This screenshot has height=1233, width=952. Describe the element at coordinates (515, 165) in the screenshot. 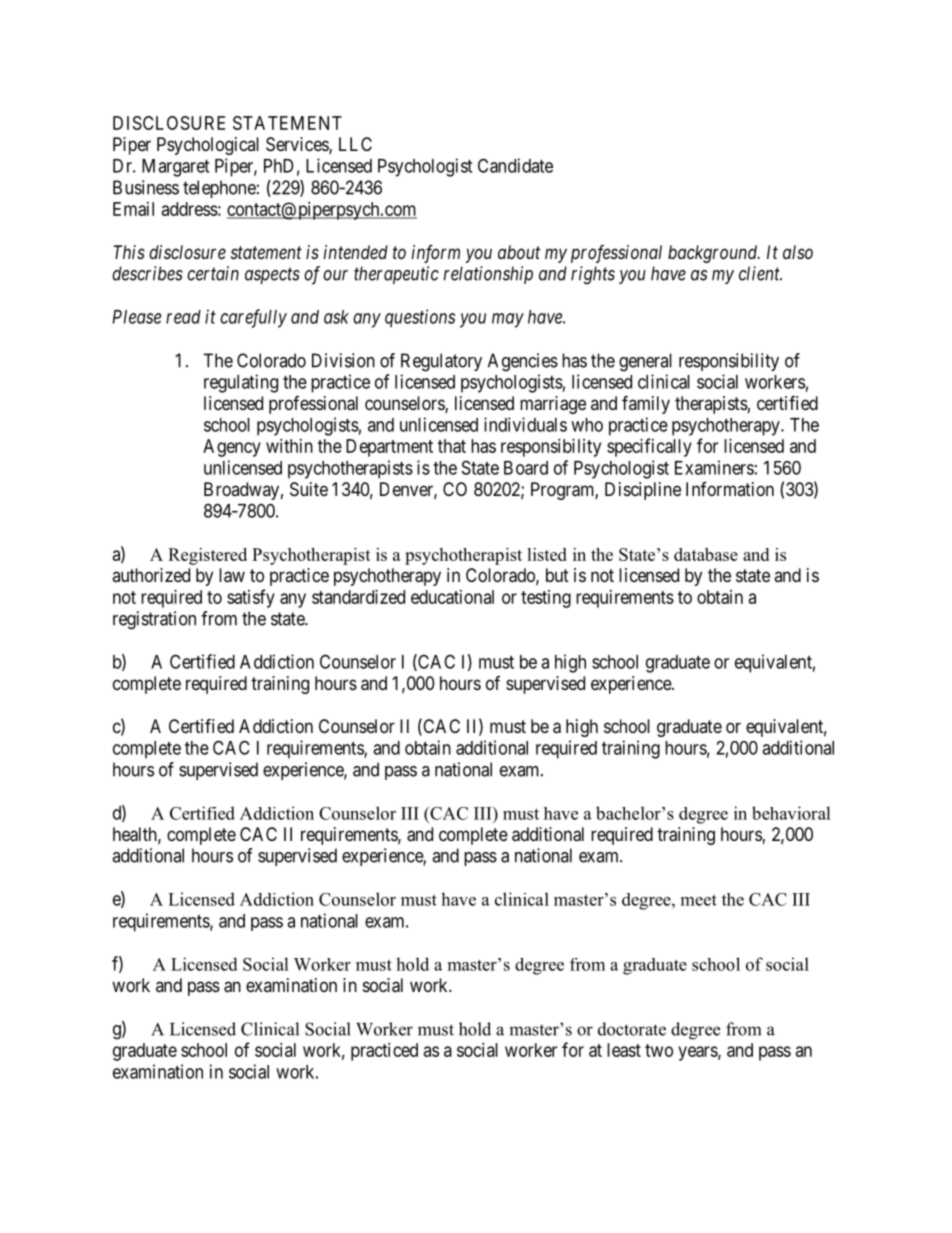

I see `Candidate` at that location.
